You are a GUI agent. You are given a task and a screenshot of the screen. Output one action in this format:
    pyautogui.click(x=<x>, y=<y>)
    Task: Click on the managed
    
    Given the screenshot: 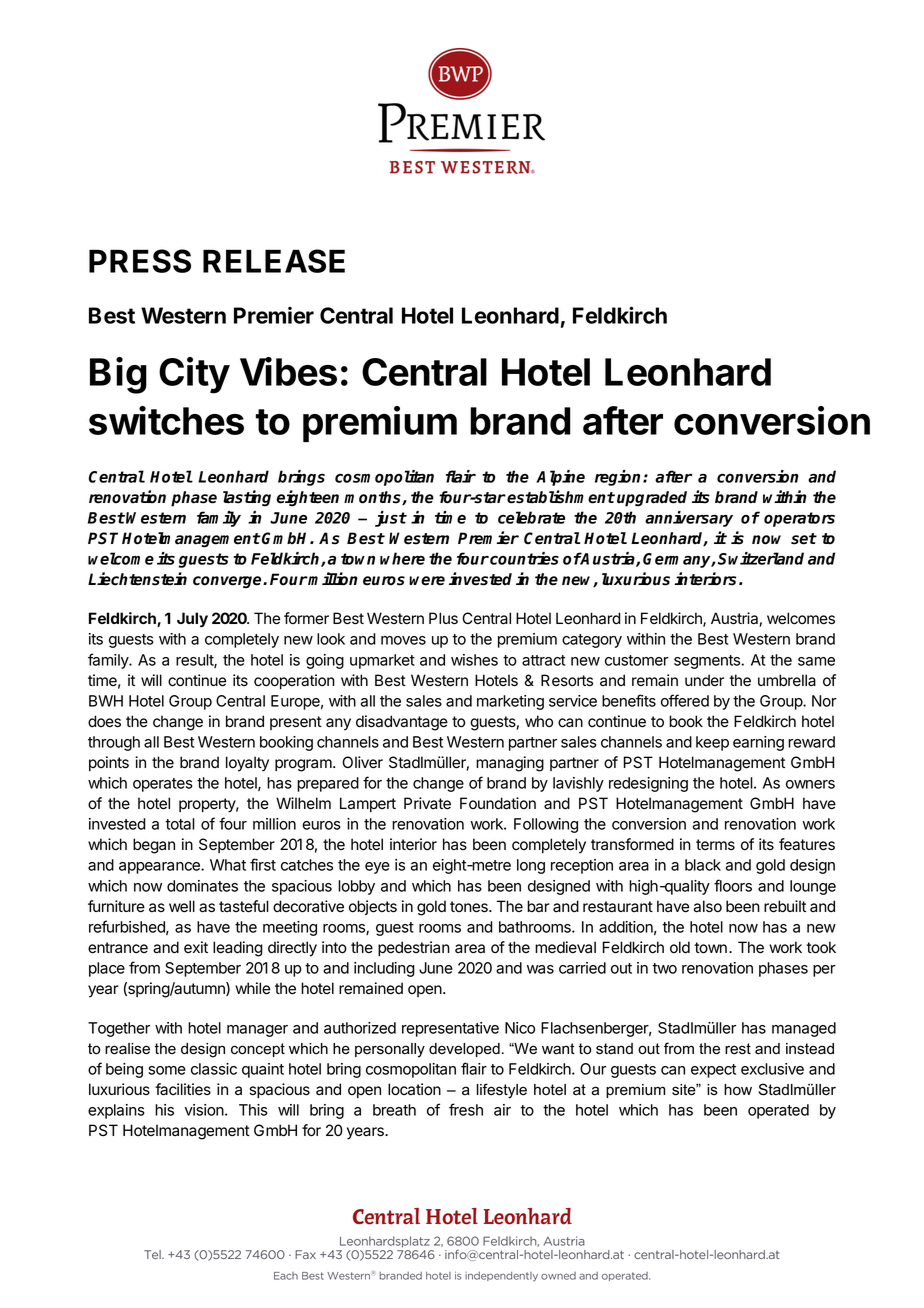 What is the action you would take?
    pyautogui.click(x=804, y=1029)
